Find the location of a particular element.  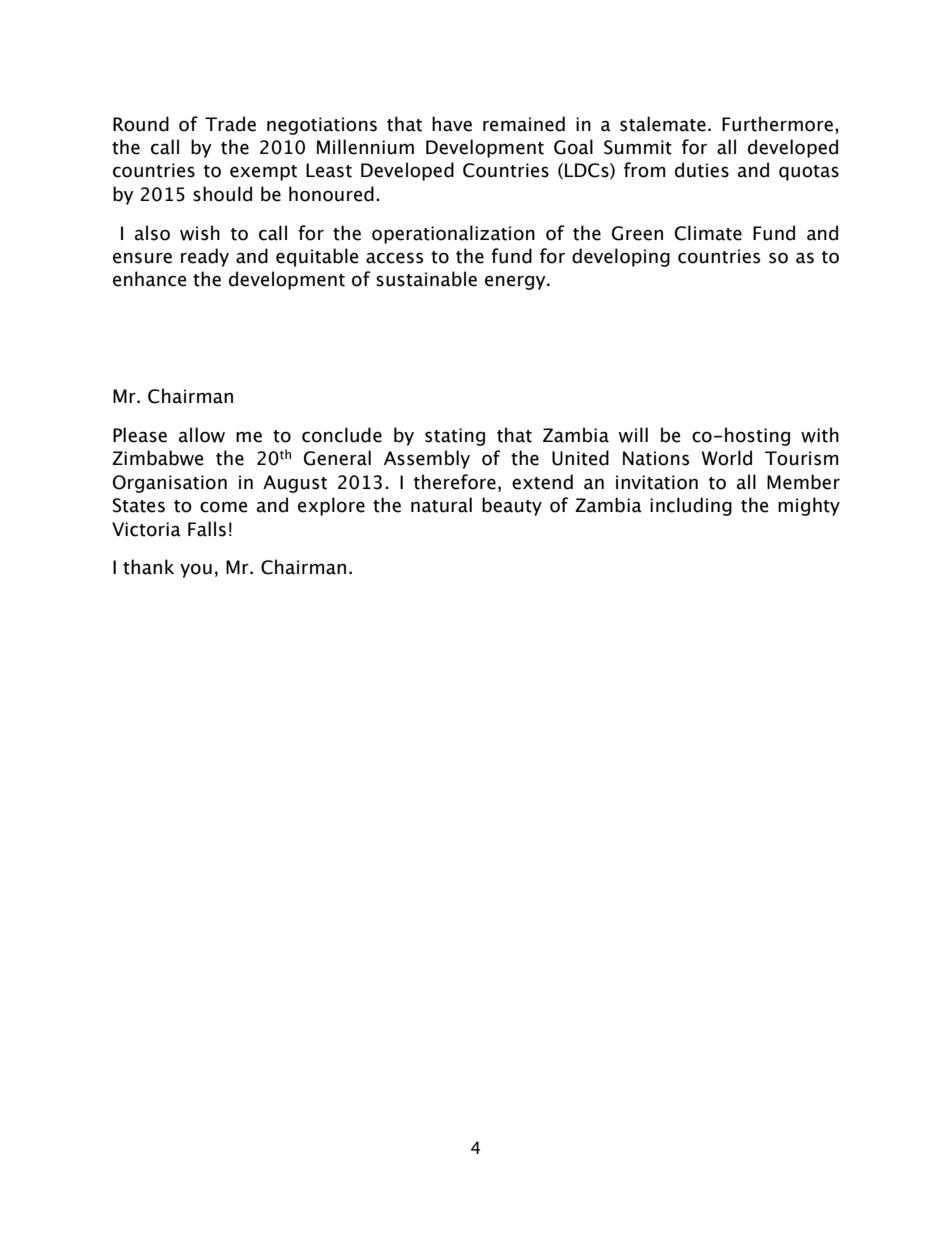

including is located at coordinates (691, 506).
